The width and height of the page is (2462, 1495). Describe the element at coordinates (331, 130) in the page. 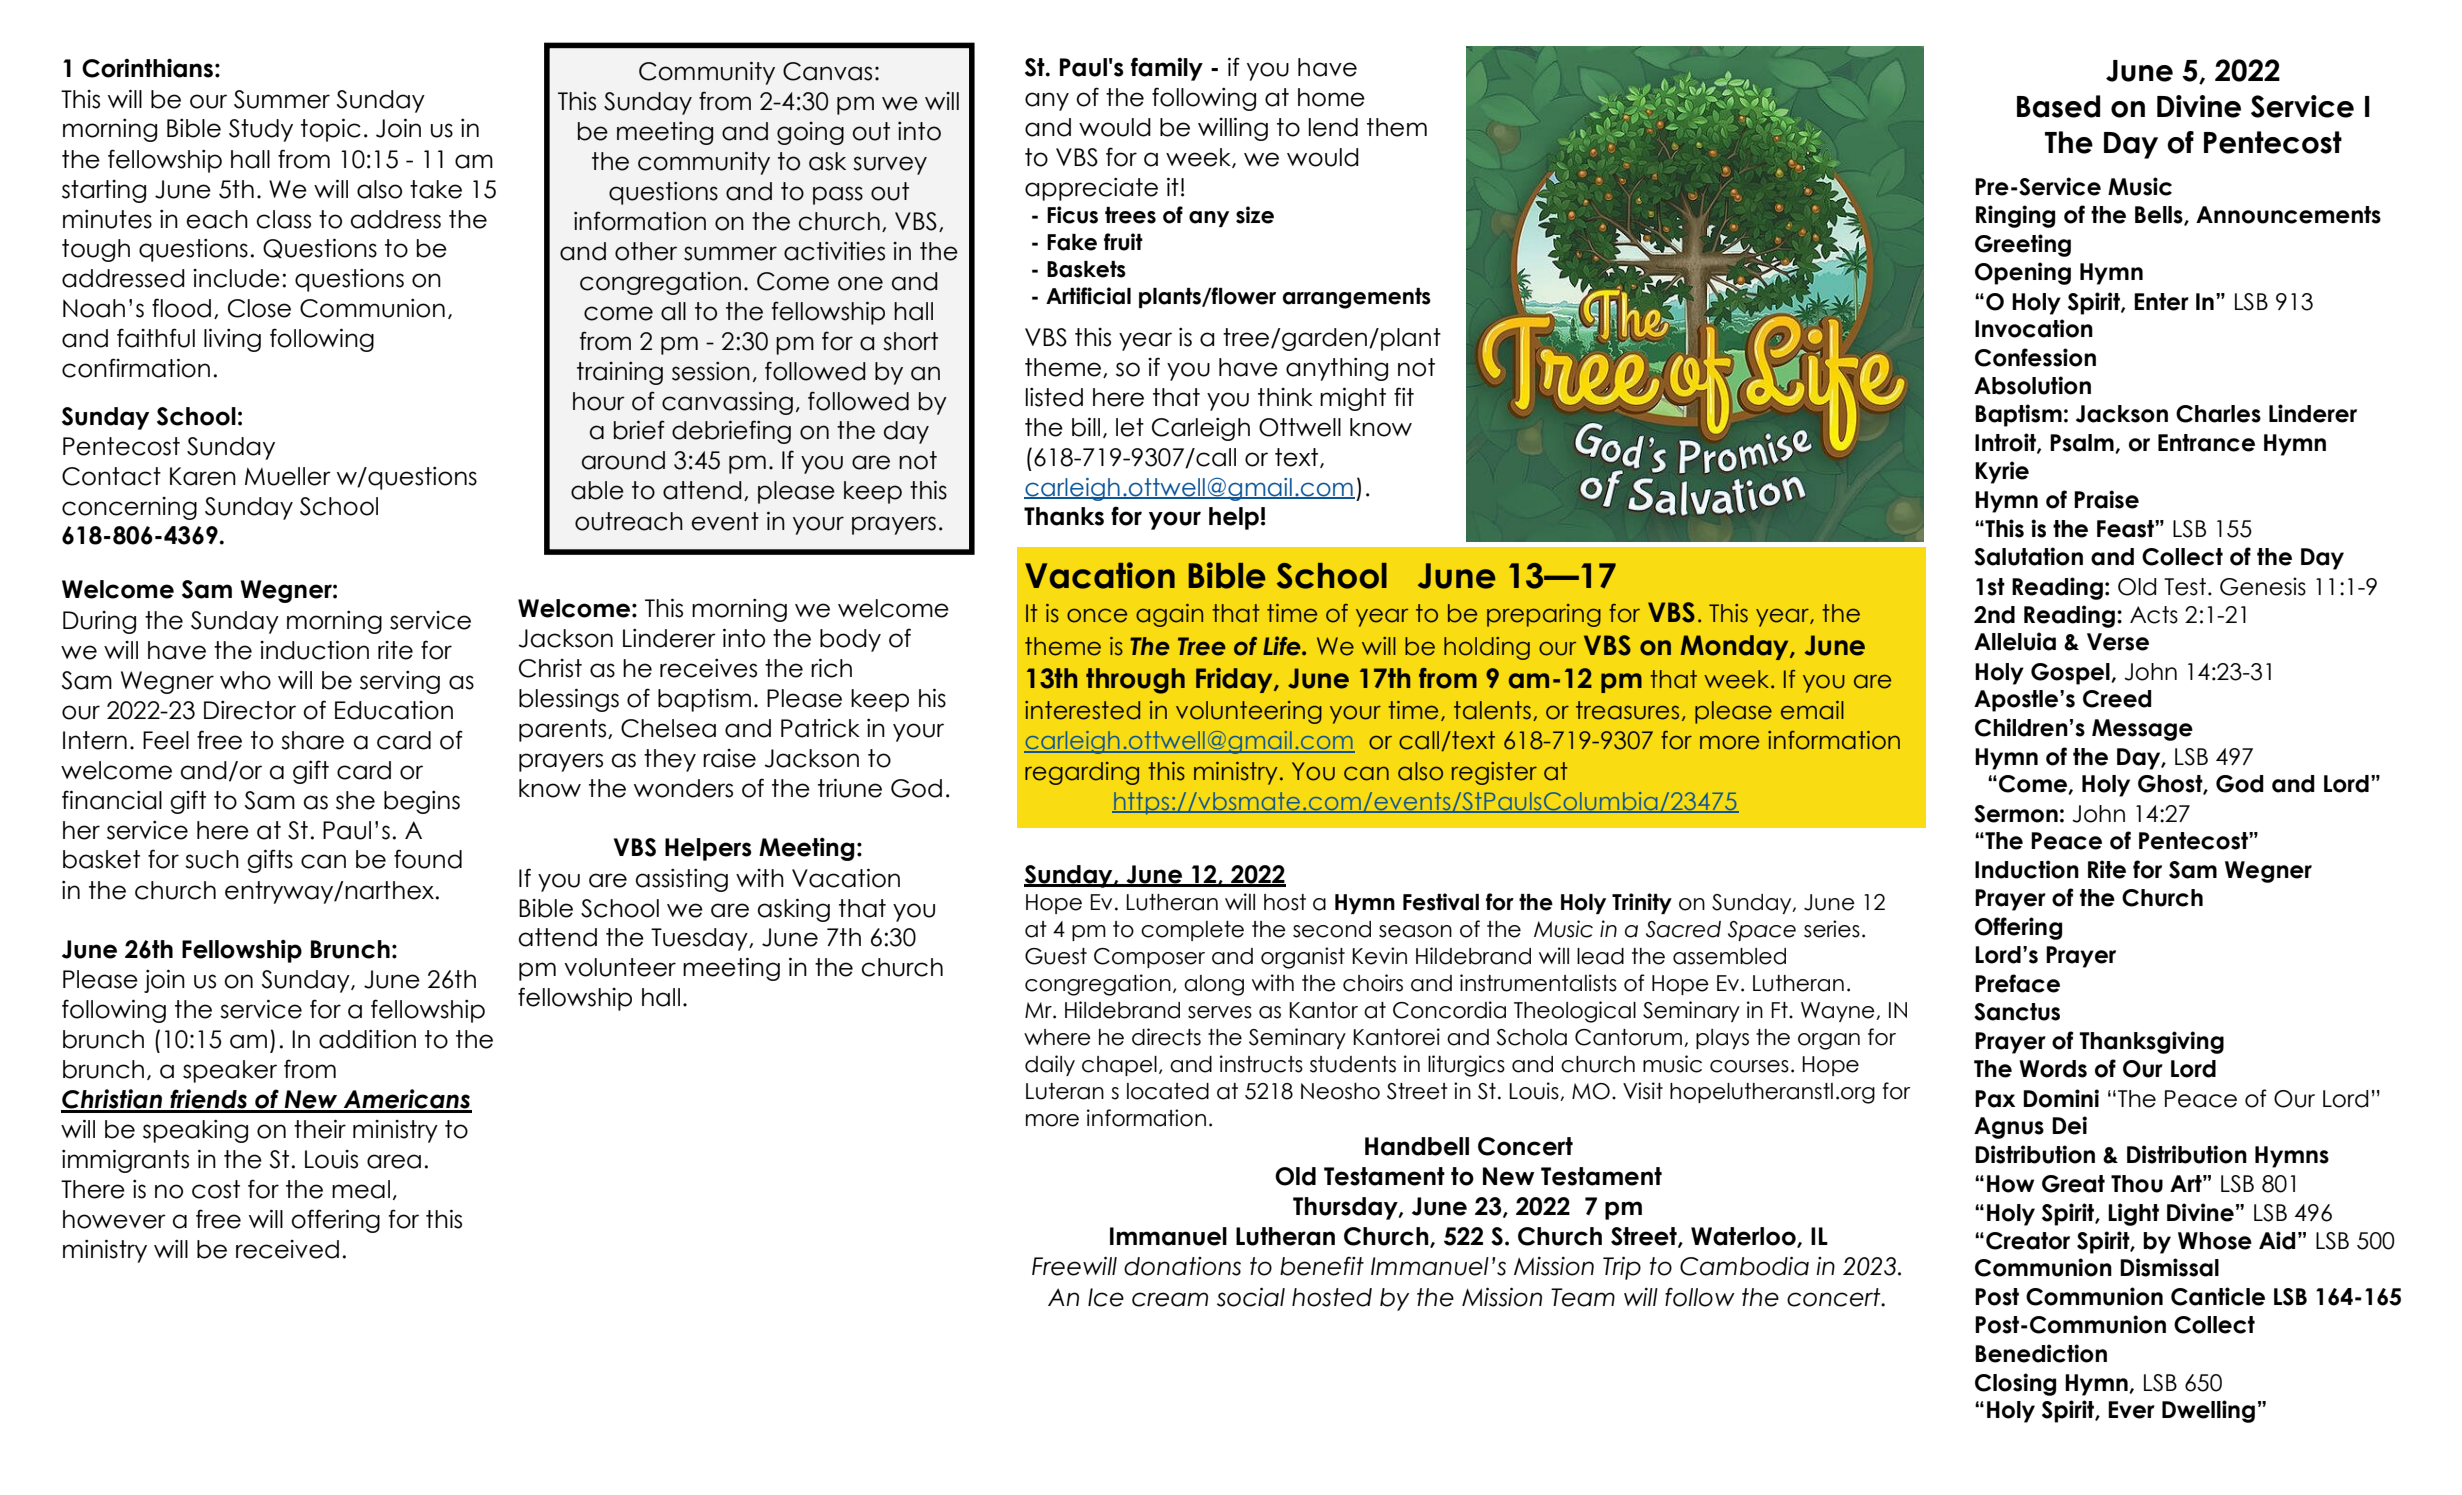

I see `topic` at that location.
